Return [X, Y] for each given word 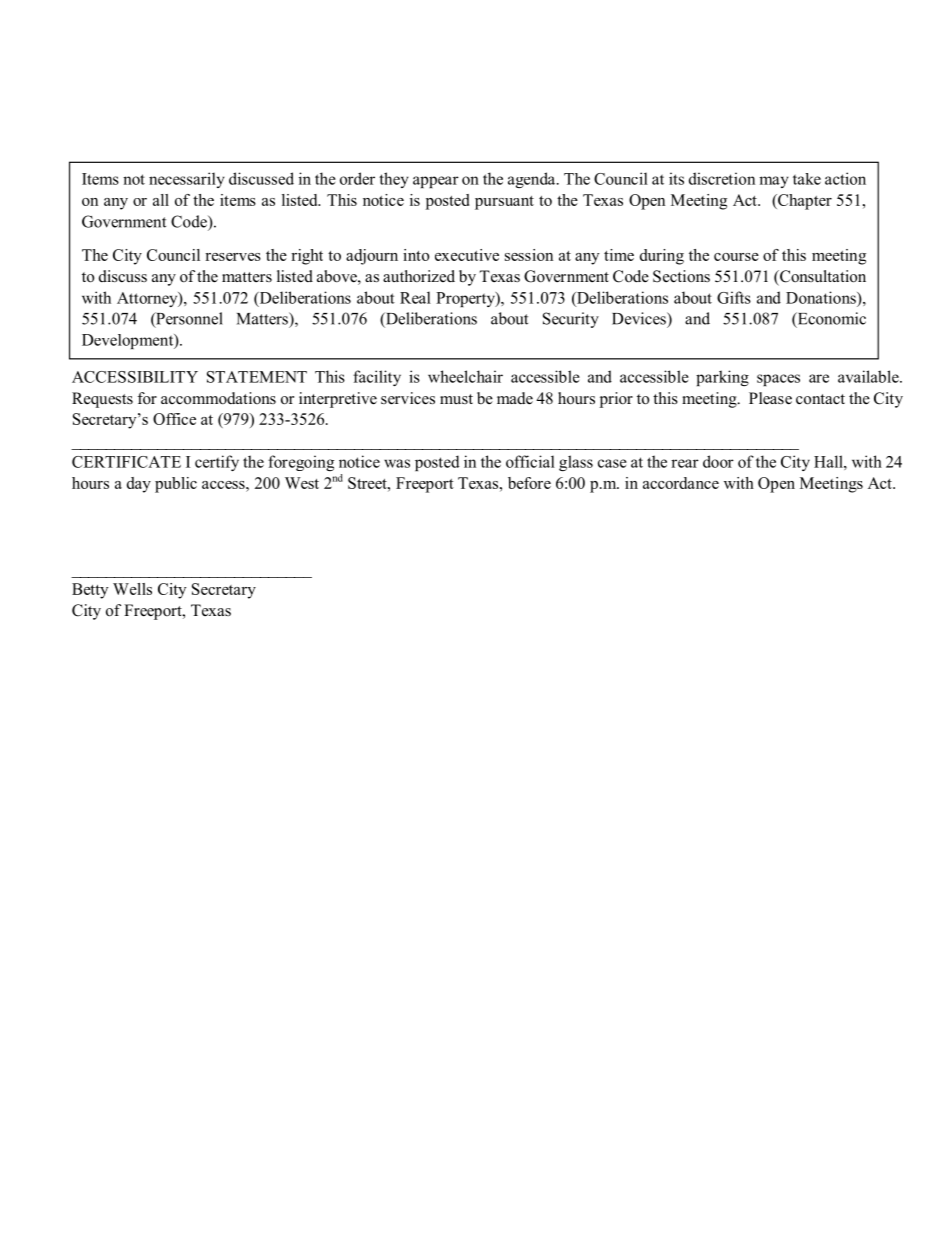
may [774, 182]
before [529, 483]
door [718, 461]
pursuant [504, 203]
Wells [132, 589]
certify [217, 463]
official [530, 461]
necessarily [187, 180]
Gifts [734, 297]
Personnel [188, 319]
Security [571, 320]
